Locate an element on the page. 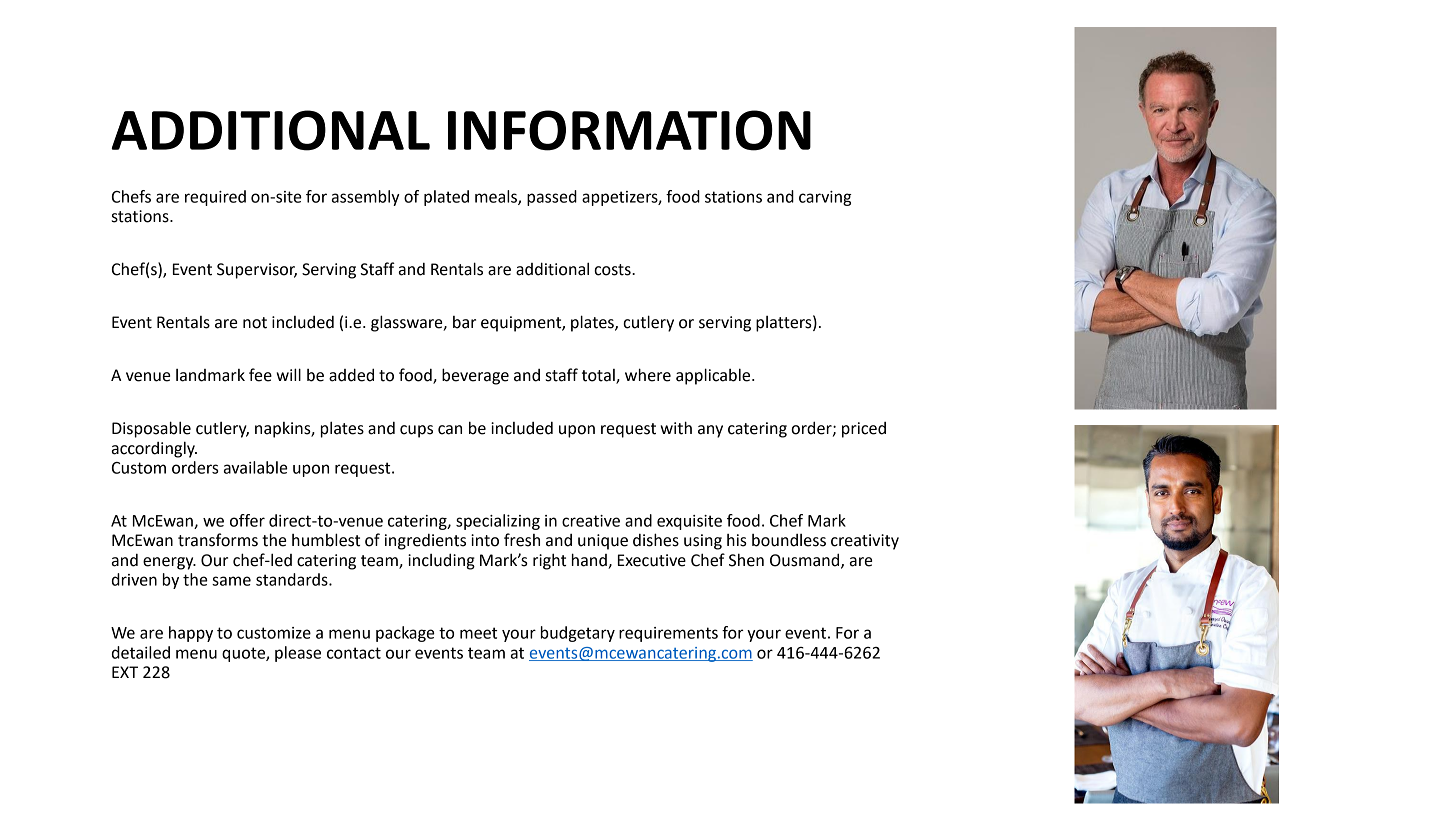 The height and width of the document is (819, 1456). required is located at coordinates (215, 198).
